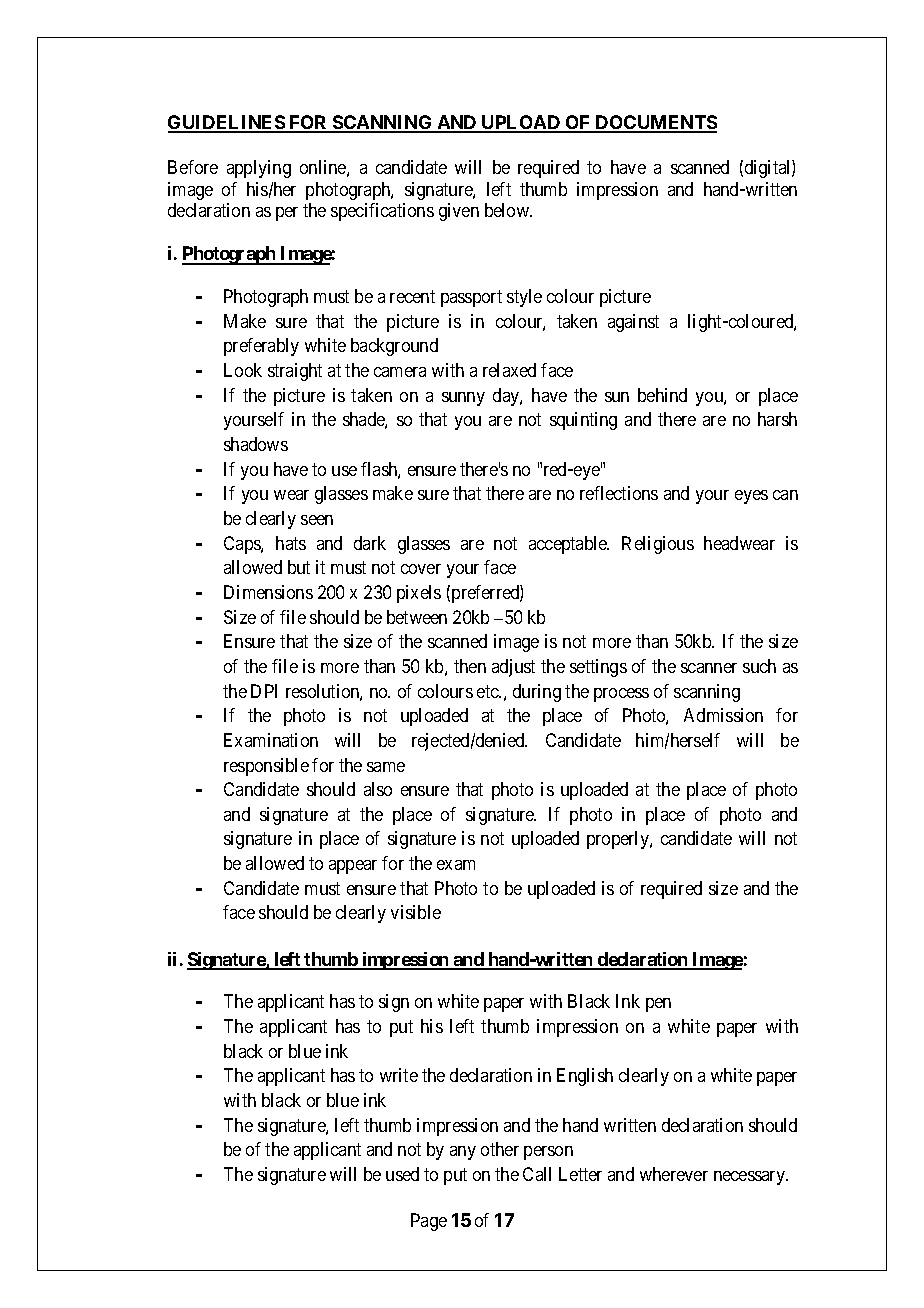  I want to click on wherever, so click(674, 1174).
